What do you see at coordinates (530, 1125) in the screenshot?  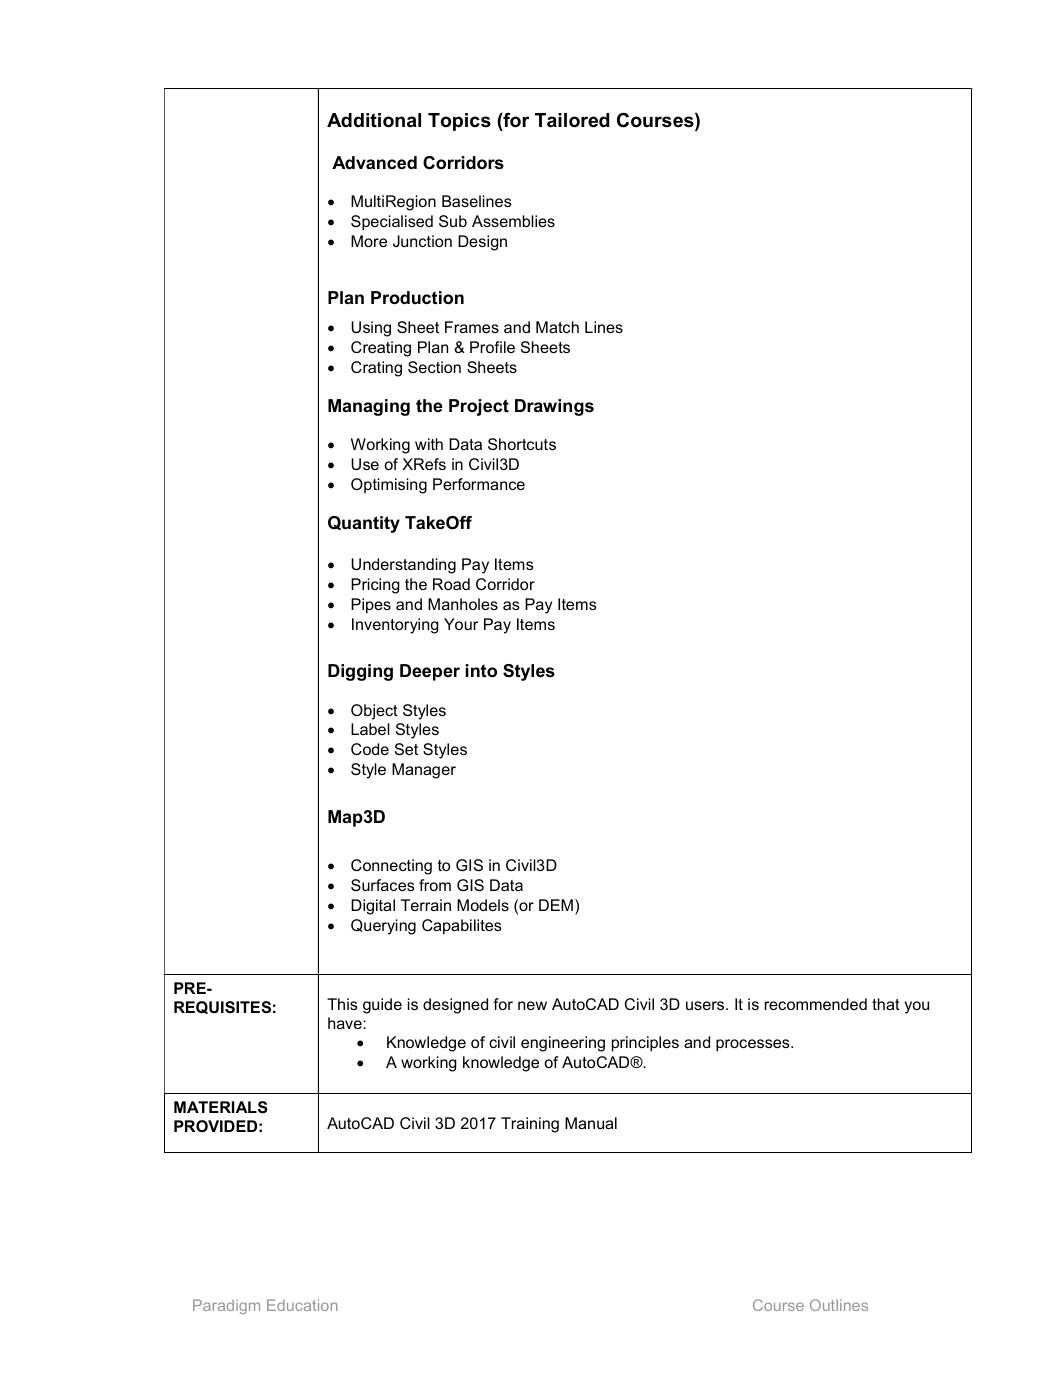 I see `Training` at bounding box center [530, 1125].
